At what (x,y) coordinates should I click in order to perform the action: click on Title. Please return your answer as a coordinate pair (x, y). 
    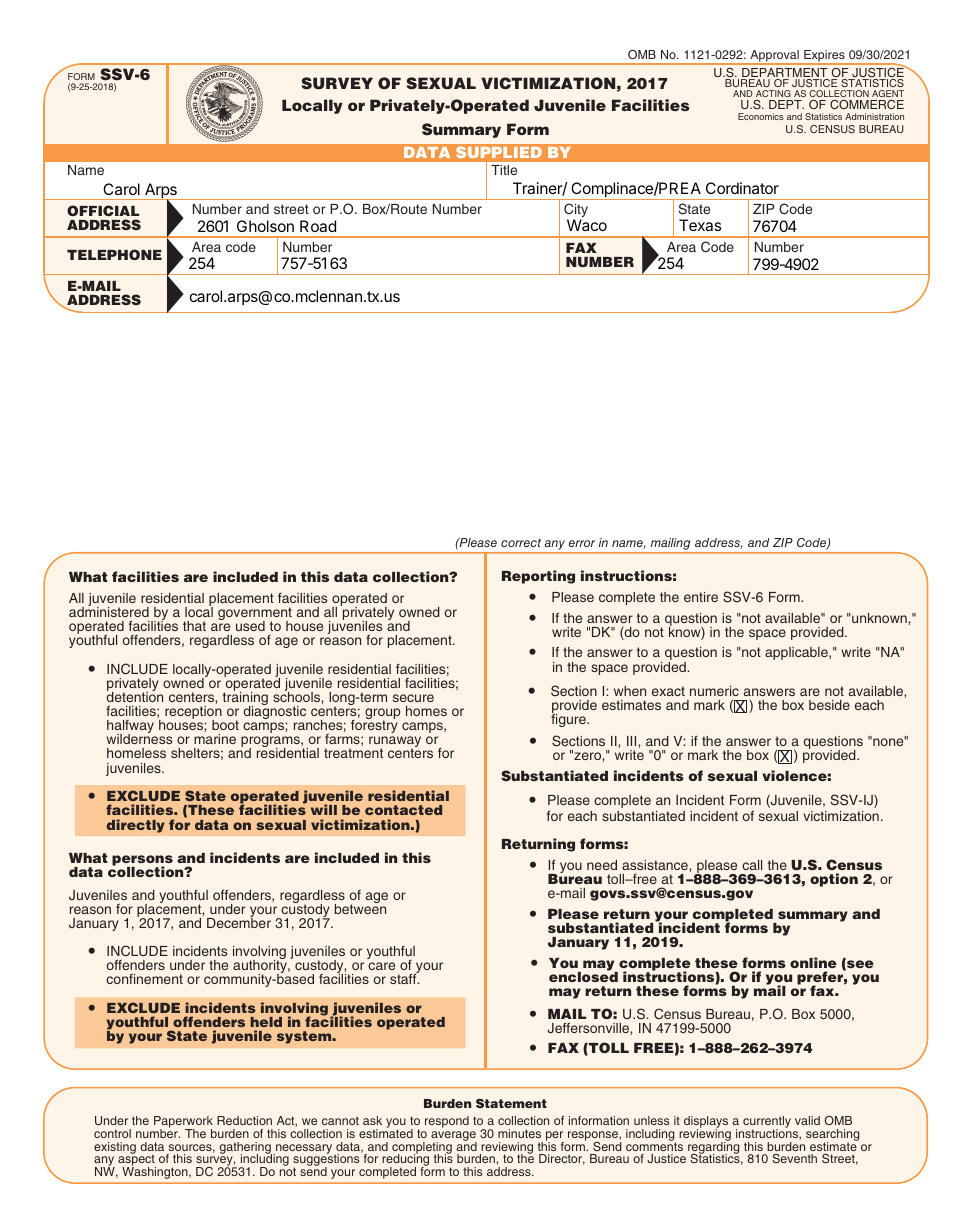
    Looking at the image, I should click on (504, 170).
